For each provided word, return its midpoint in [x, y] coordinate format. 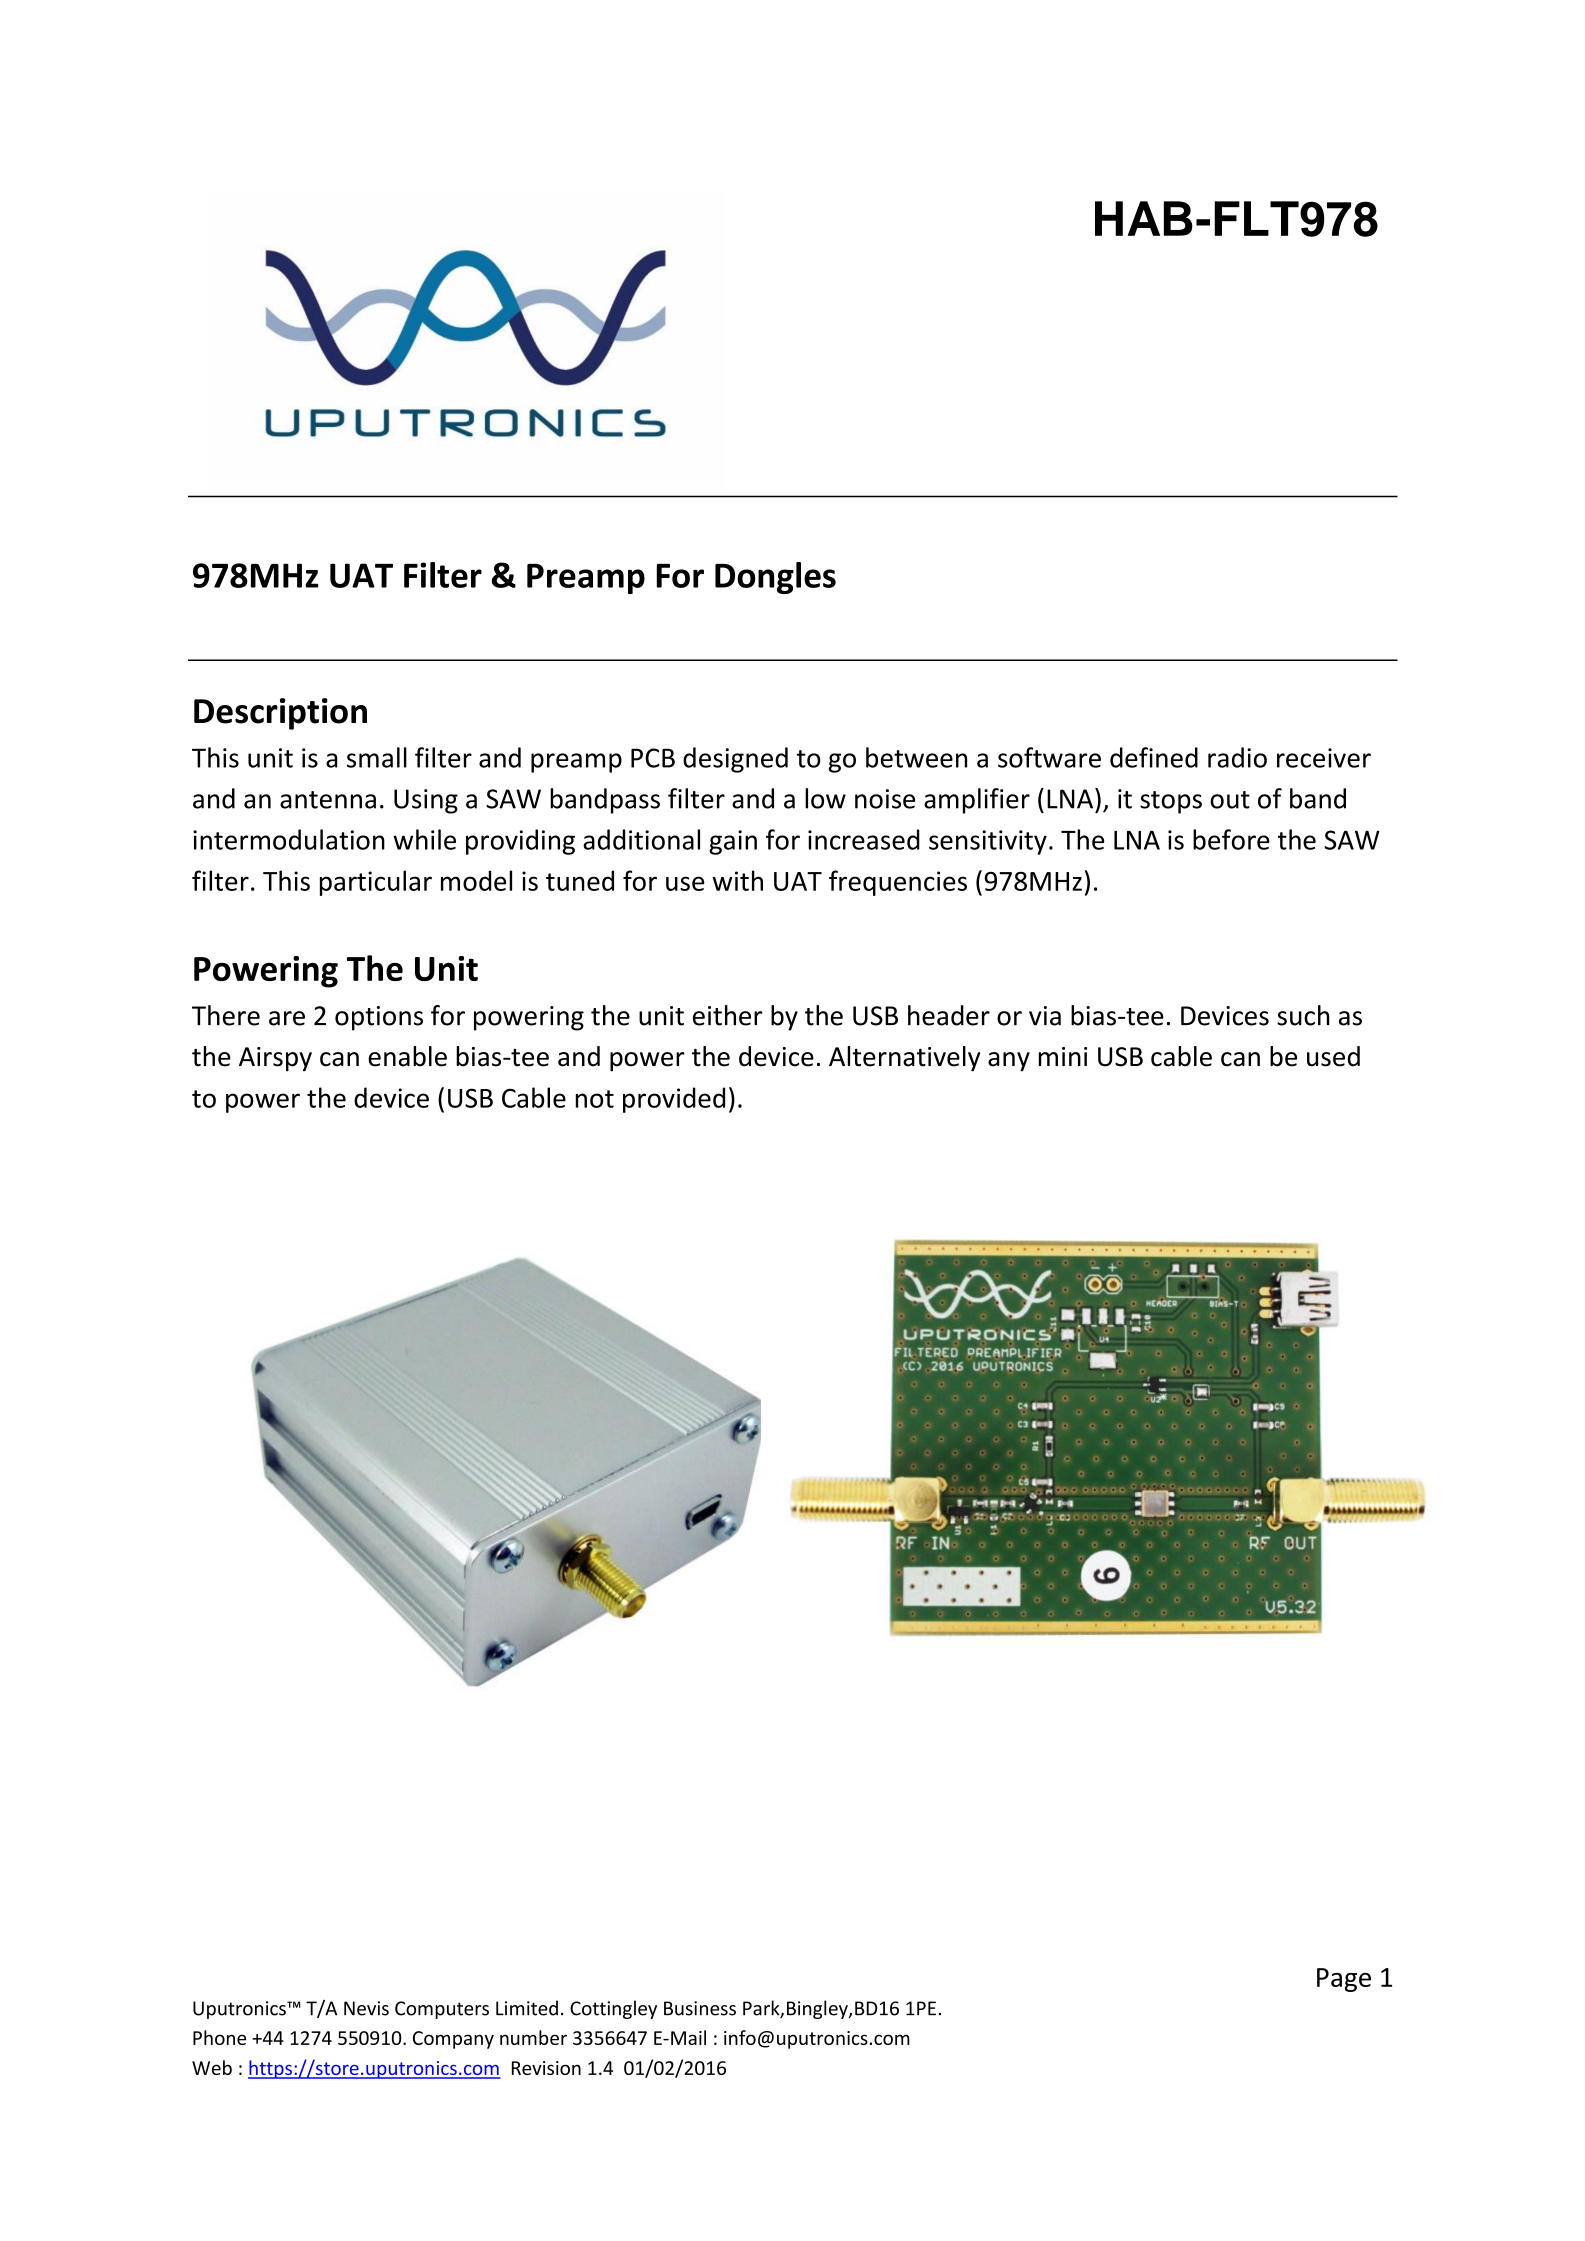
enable [407, 1056]
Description [280, 714]
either [728, 1015]
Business [700, 2008]
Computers [442, 2010]
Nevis [366, 2008]
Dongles [775, 578]
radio [1237, 757]
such [1303, 1015]
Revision [546, 2068]
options [379, 1018]
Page [1344, 1980]
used [1333, 1056]
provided [674, 1100]
